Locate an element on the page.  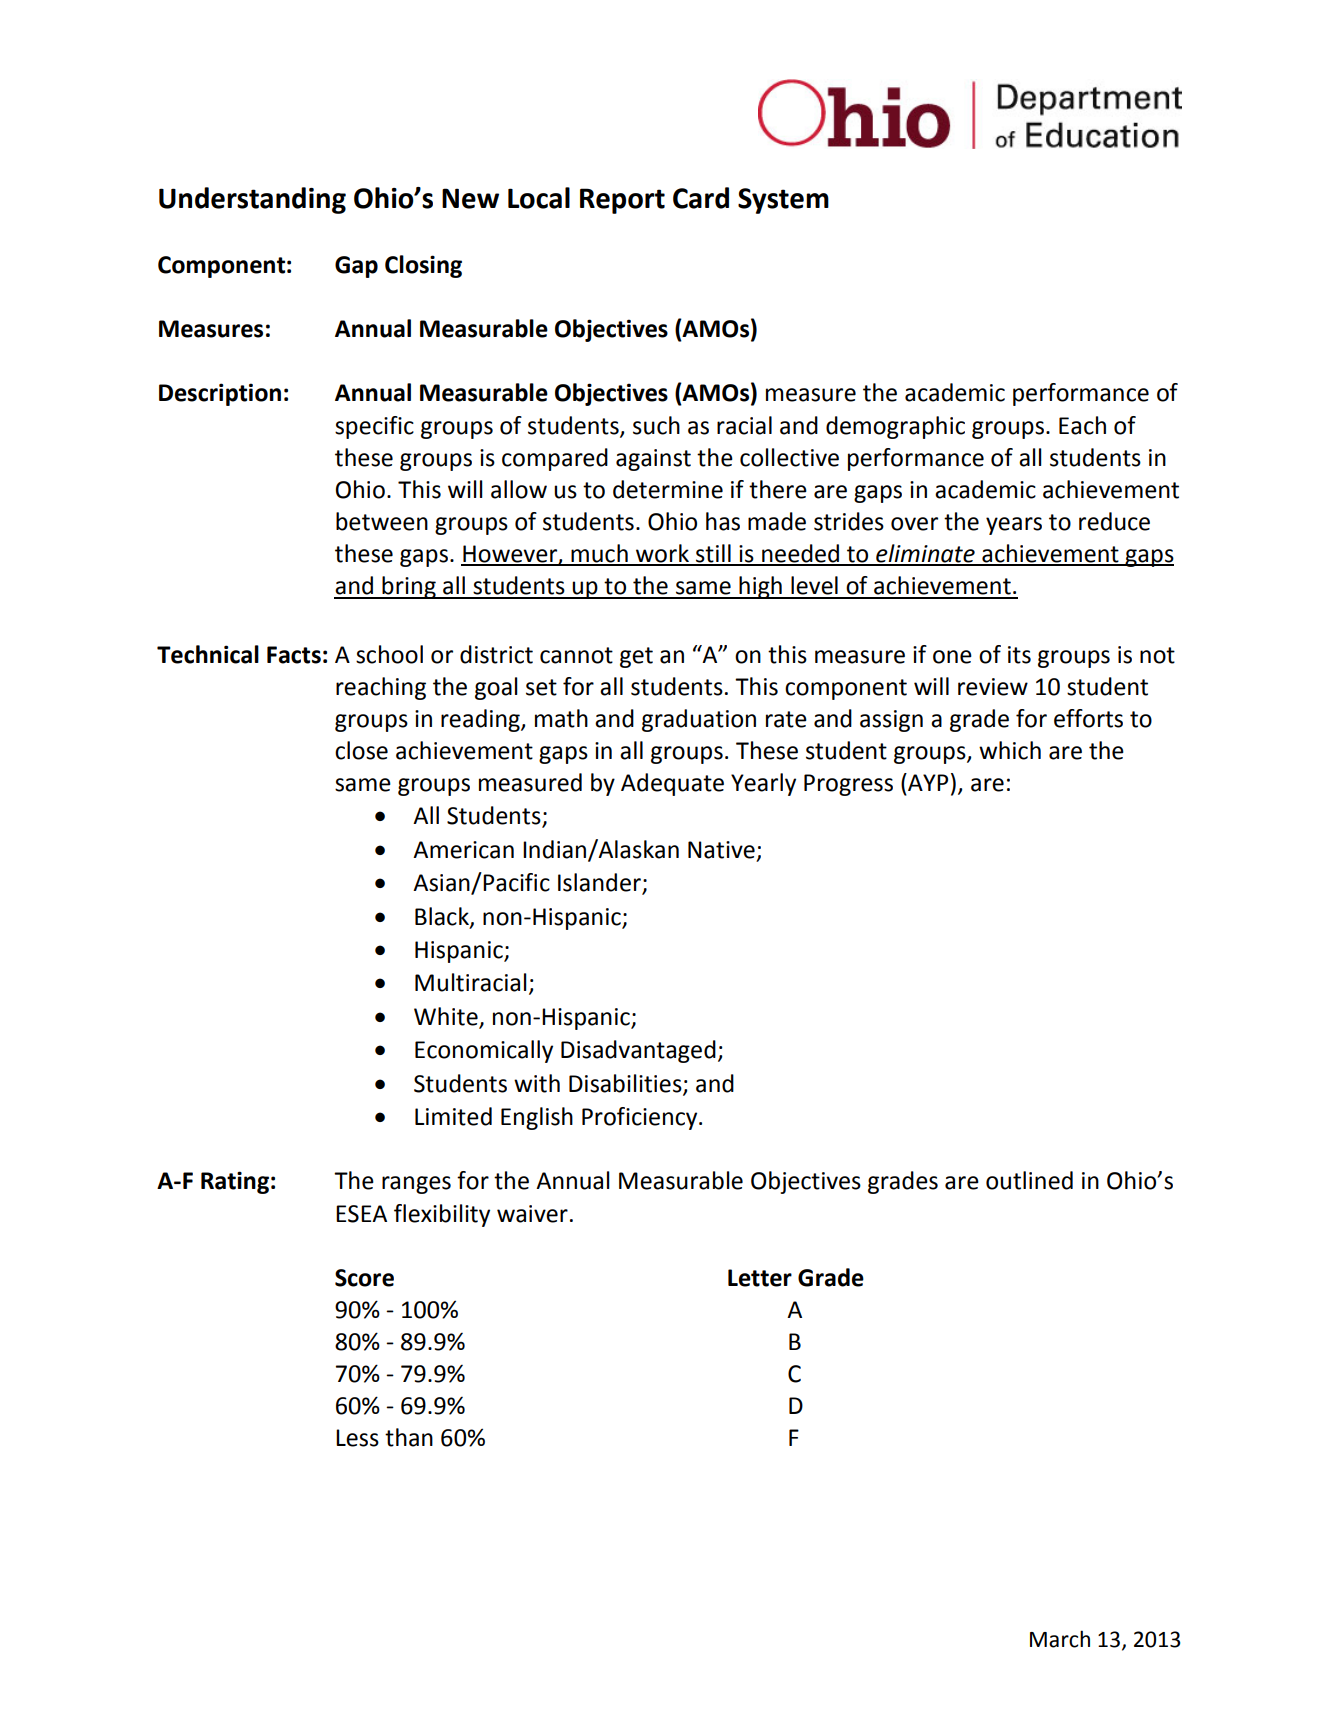
which is located at coordinates (1010, 750).
